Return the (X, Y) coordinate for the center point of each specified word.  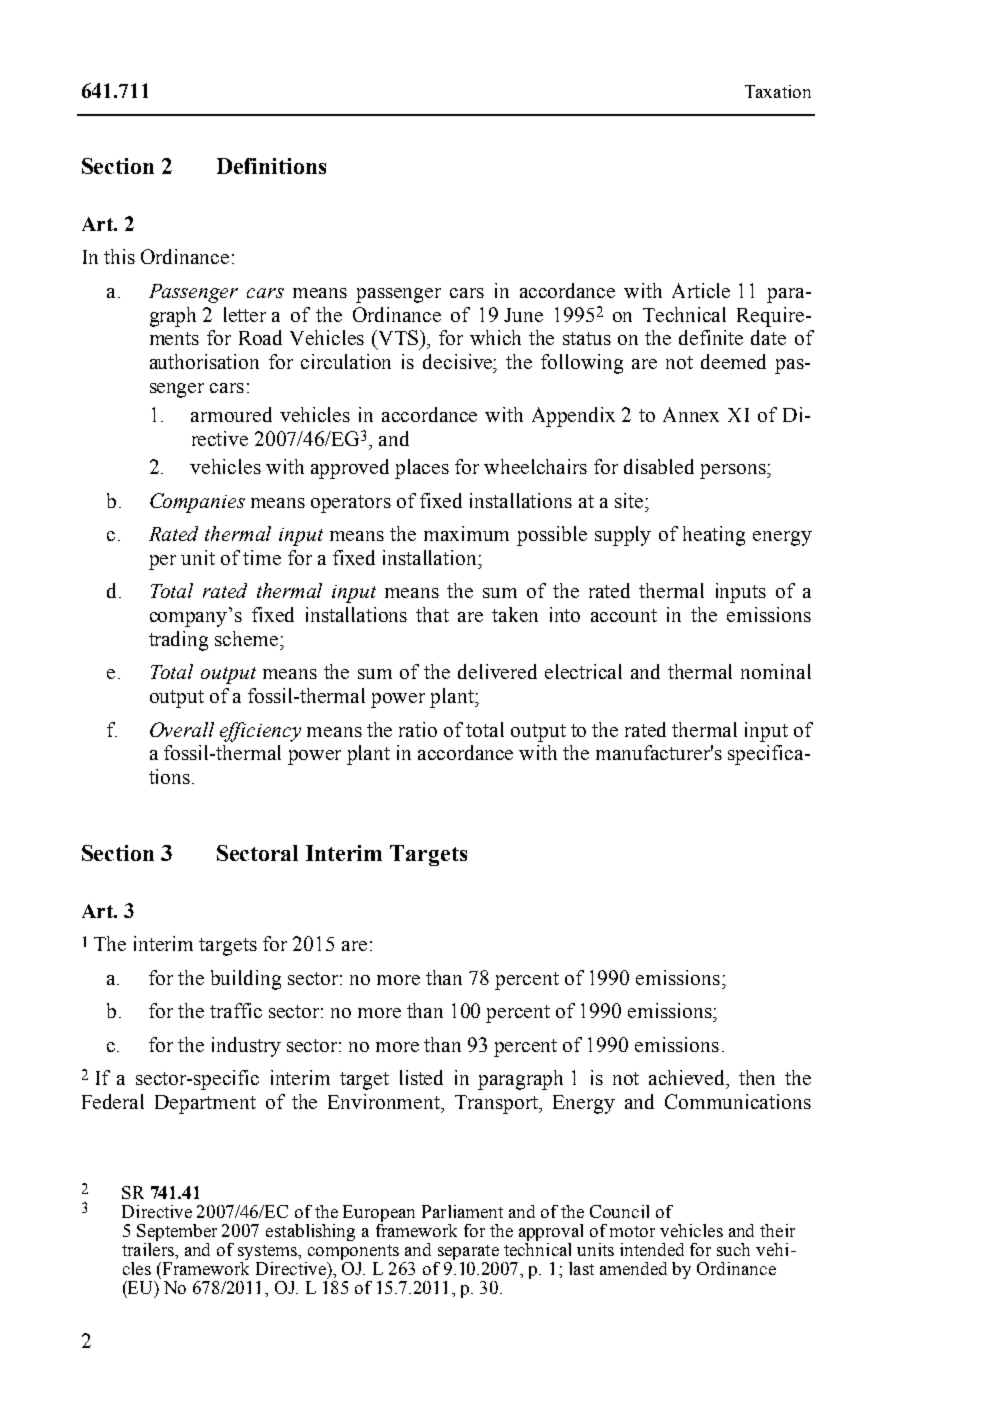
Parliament (462, 1211)
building (246, 980)
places (422, 469)
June (523, 315)
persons (734, 471)
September (177, 1232)
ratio (418, 729)
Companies (197, 503)
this (119, 256)
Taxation (778, 91)
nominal (776, 671)
